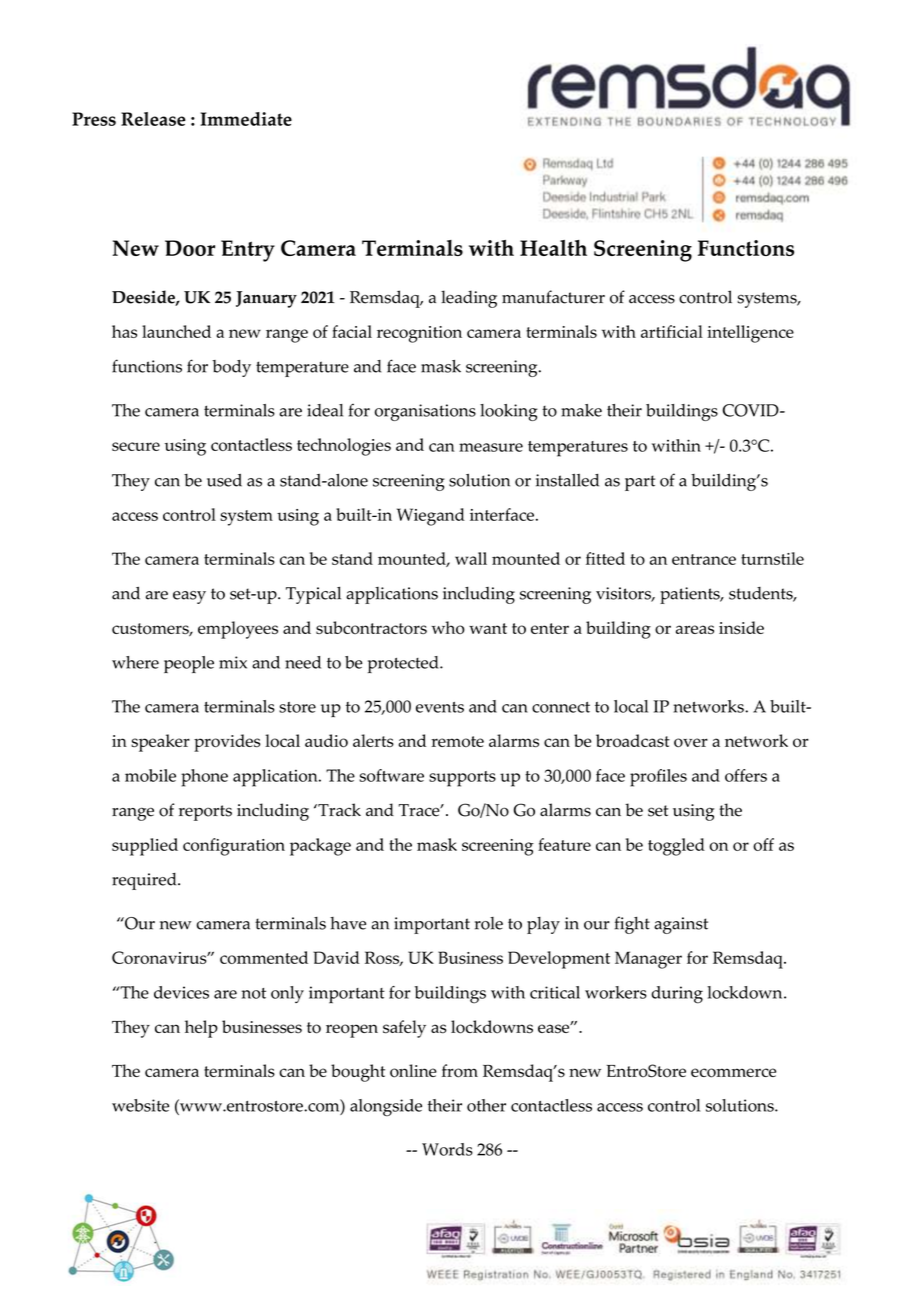 This page has width=924, height=1308. I want to click on ecommerce, so click(733, 1073).
